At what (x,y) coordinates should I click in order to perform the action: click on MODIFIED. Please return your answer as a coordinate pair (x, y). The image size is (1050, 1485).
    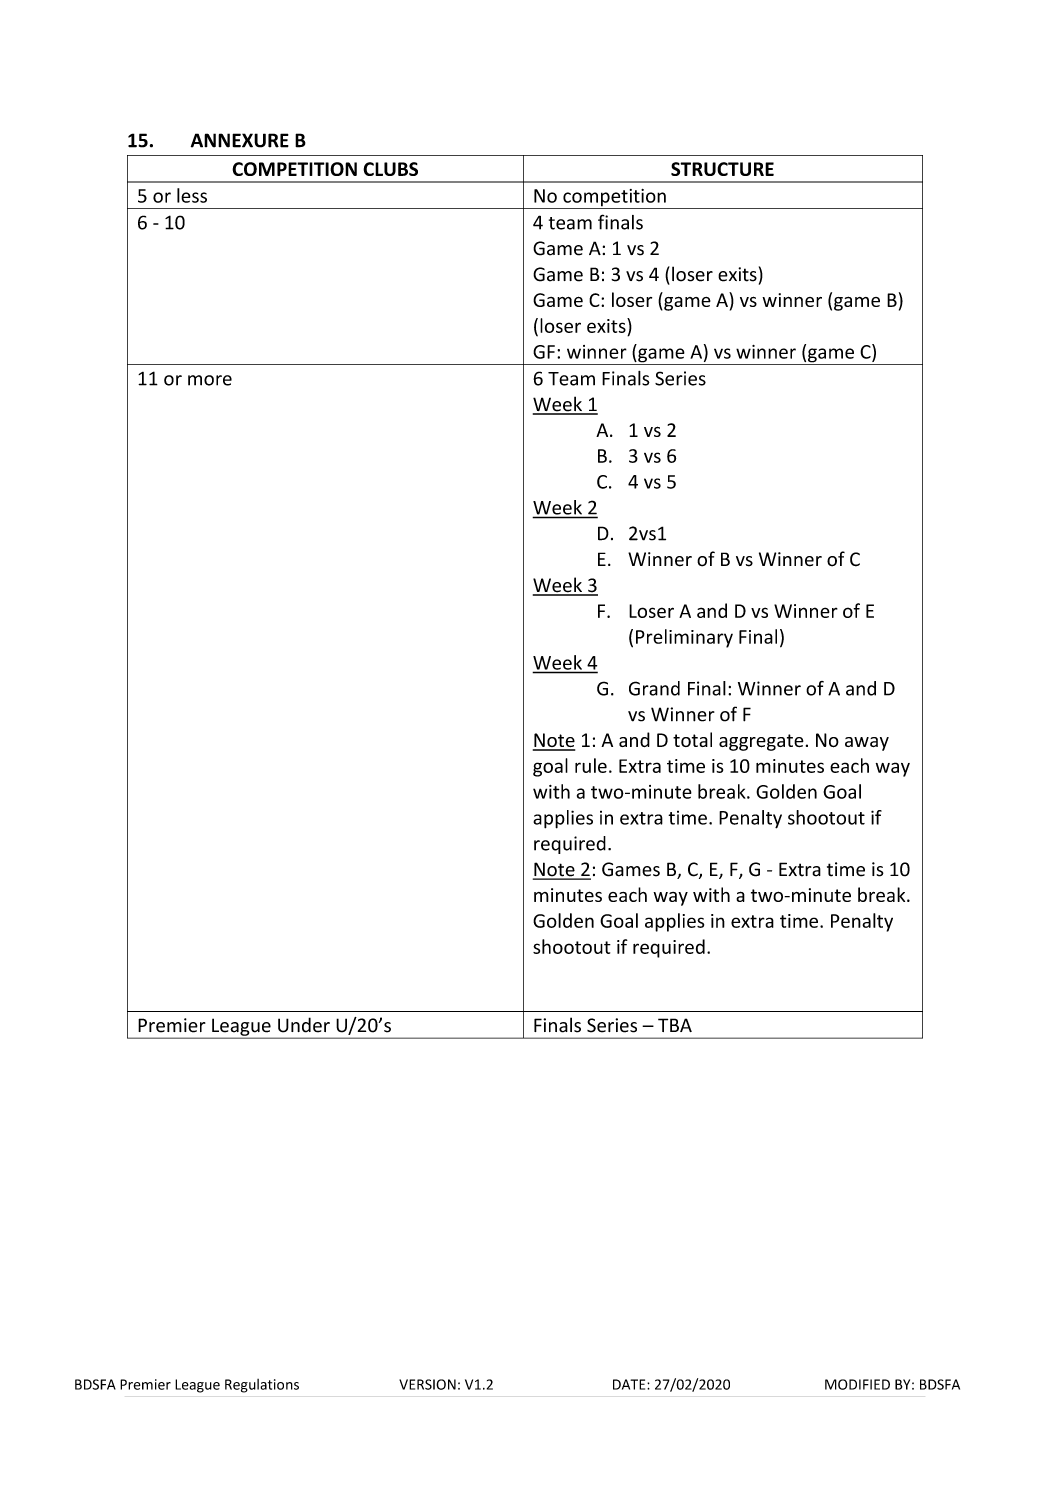
    Looking at the image, I should click on (857, 1384).
